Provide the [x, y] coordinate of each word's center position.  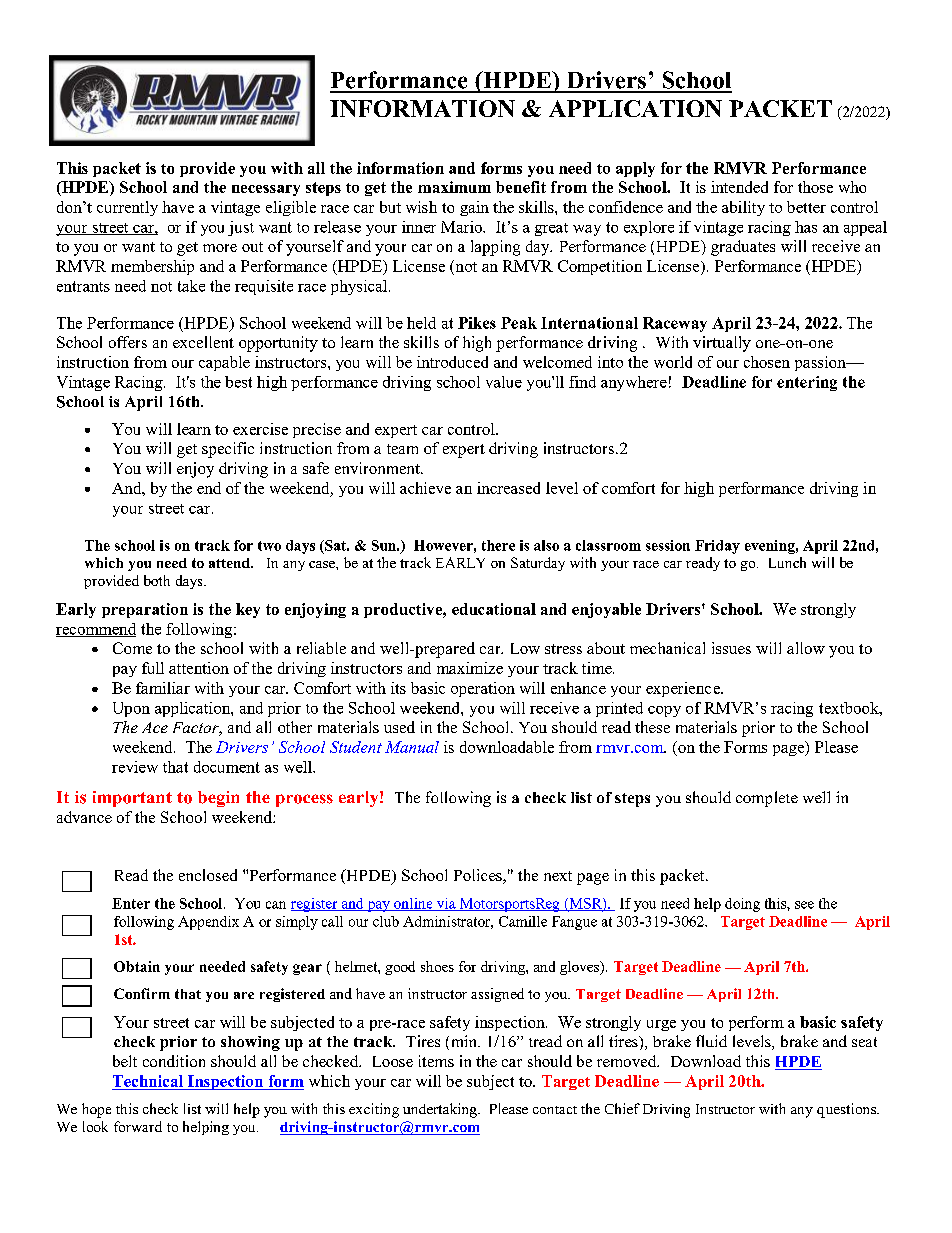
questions [848, 1110]
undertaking [441, 1110]
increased [508, 488]
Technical [149, 1082]
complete [767, 799]
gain [474, 208]
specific [228, 450]
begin [218, 799]
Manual [412, 747]
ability [743, 208]
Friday [717, 547]
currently [127, 208]
